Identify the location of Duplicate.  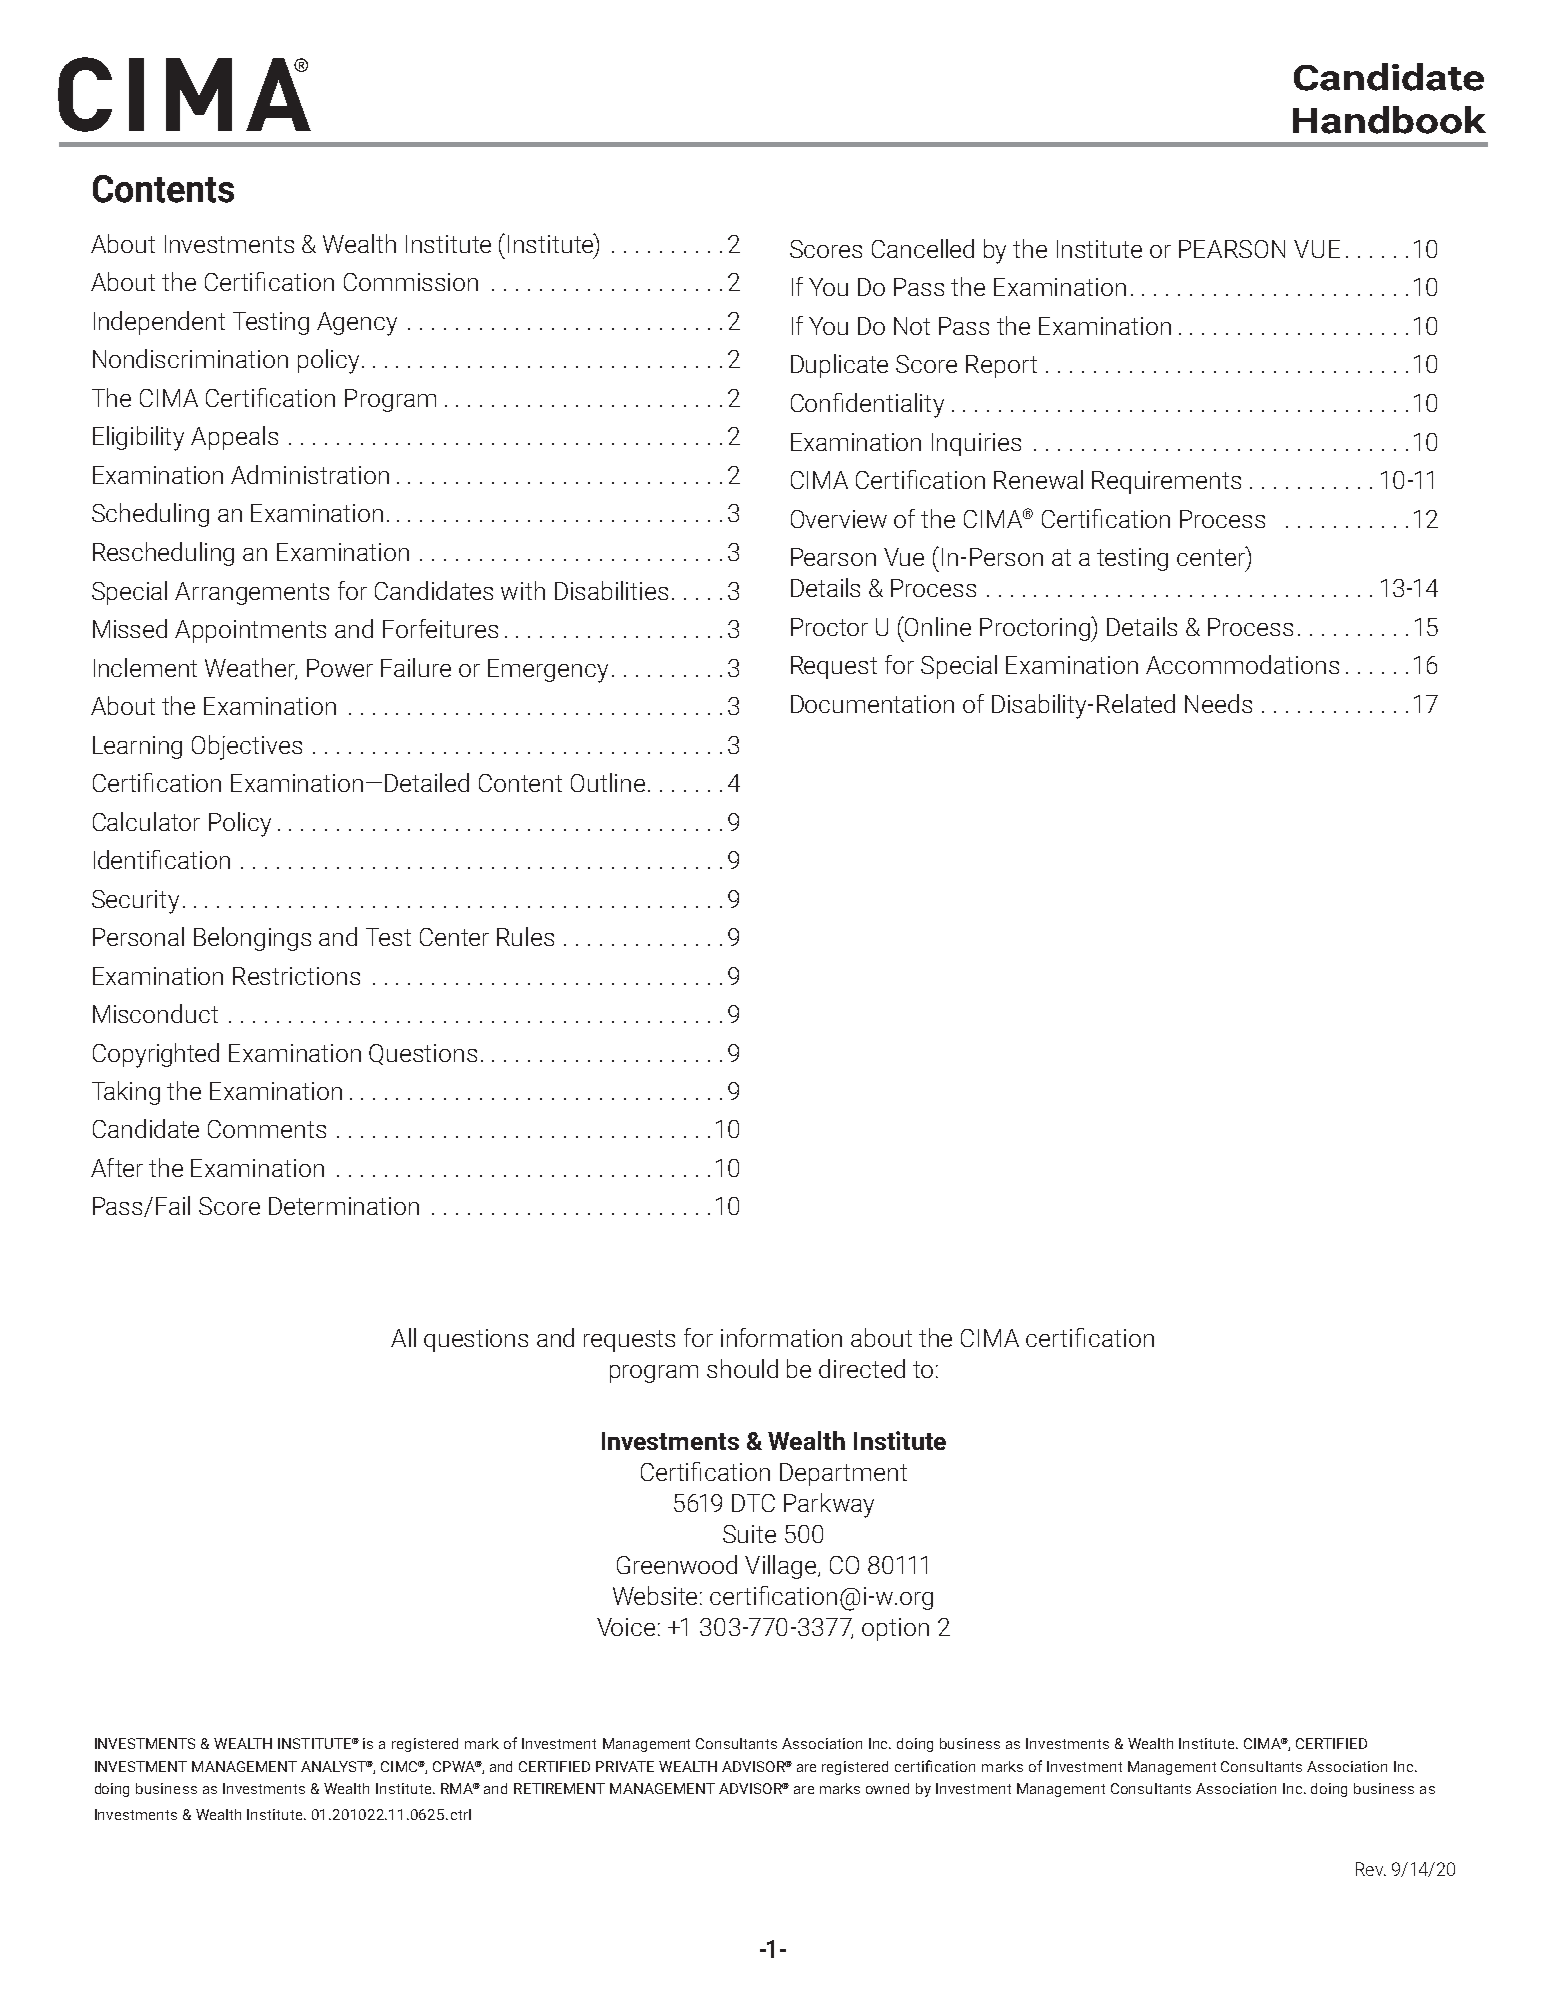
(839, 366).
